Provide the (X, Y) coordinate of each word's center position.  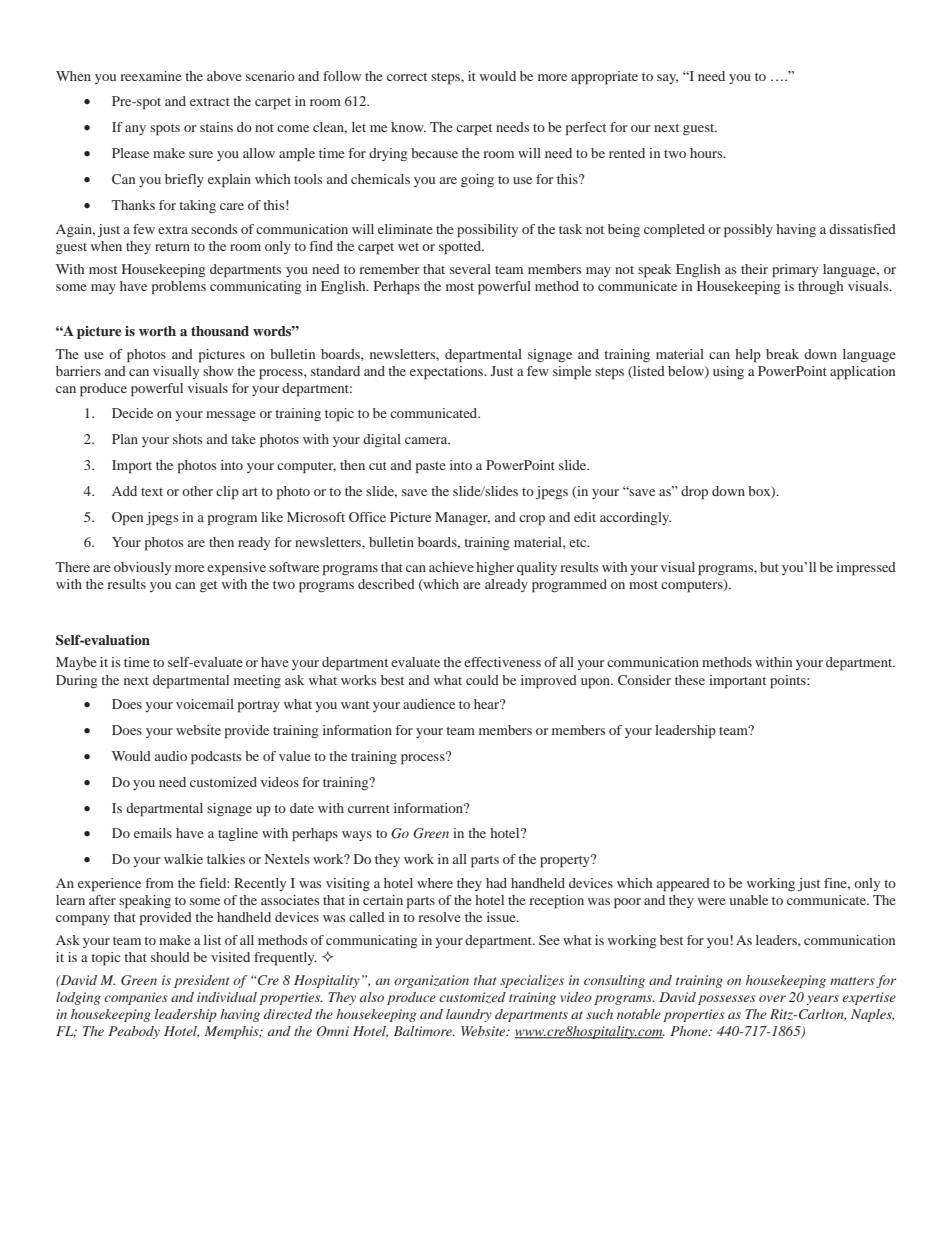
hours (707, 153)
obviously (142, 568)
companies (136, 998)
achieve (451, 567)
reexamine (151, 76)
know (408, 127)
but (769, 567)
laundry (469, 1015)
